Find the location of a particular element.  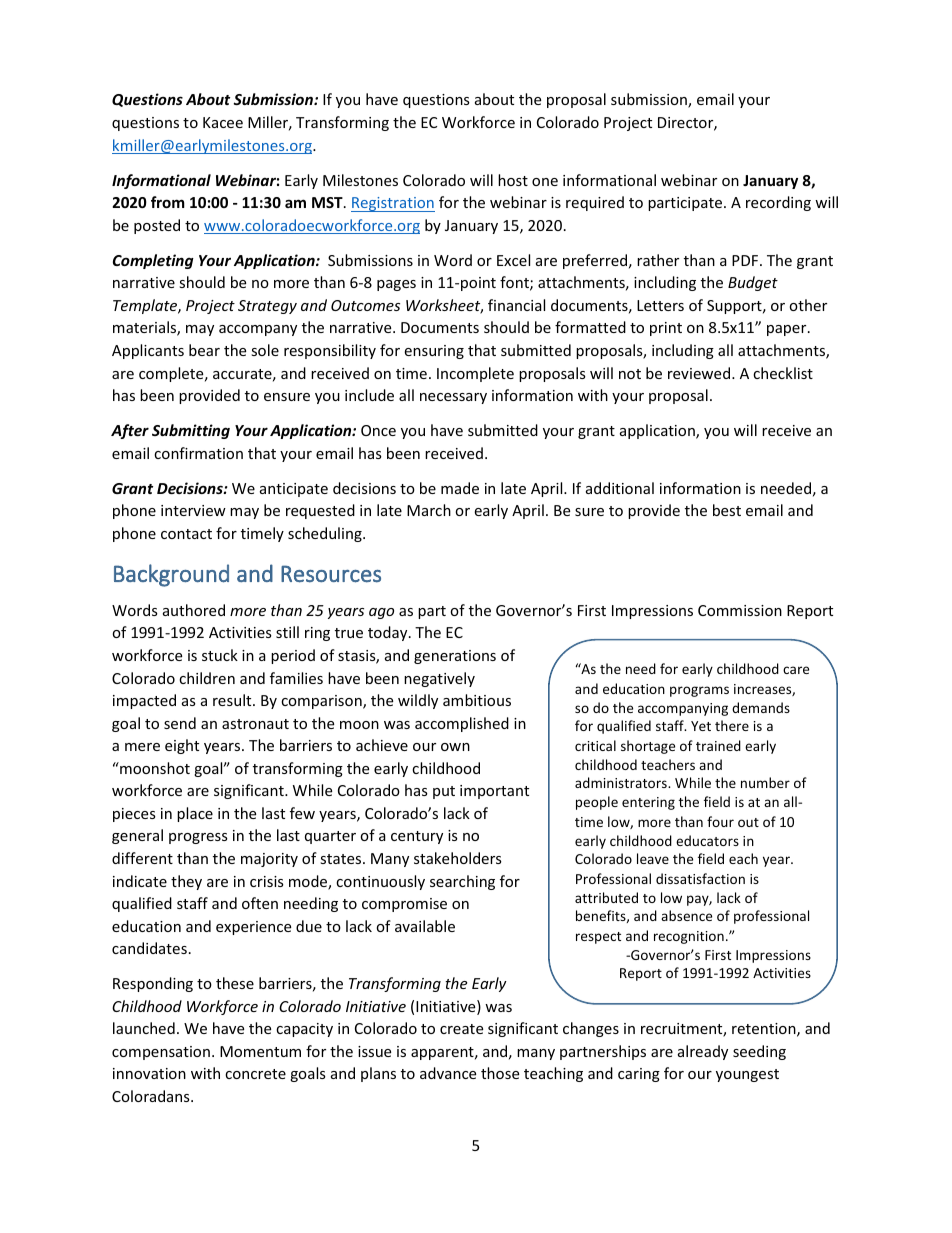

best is located at coordinates (727, 510).
